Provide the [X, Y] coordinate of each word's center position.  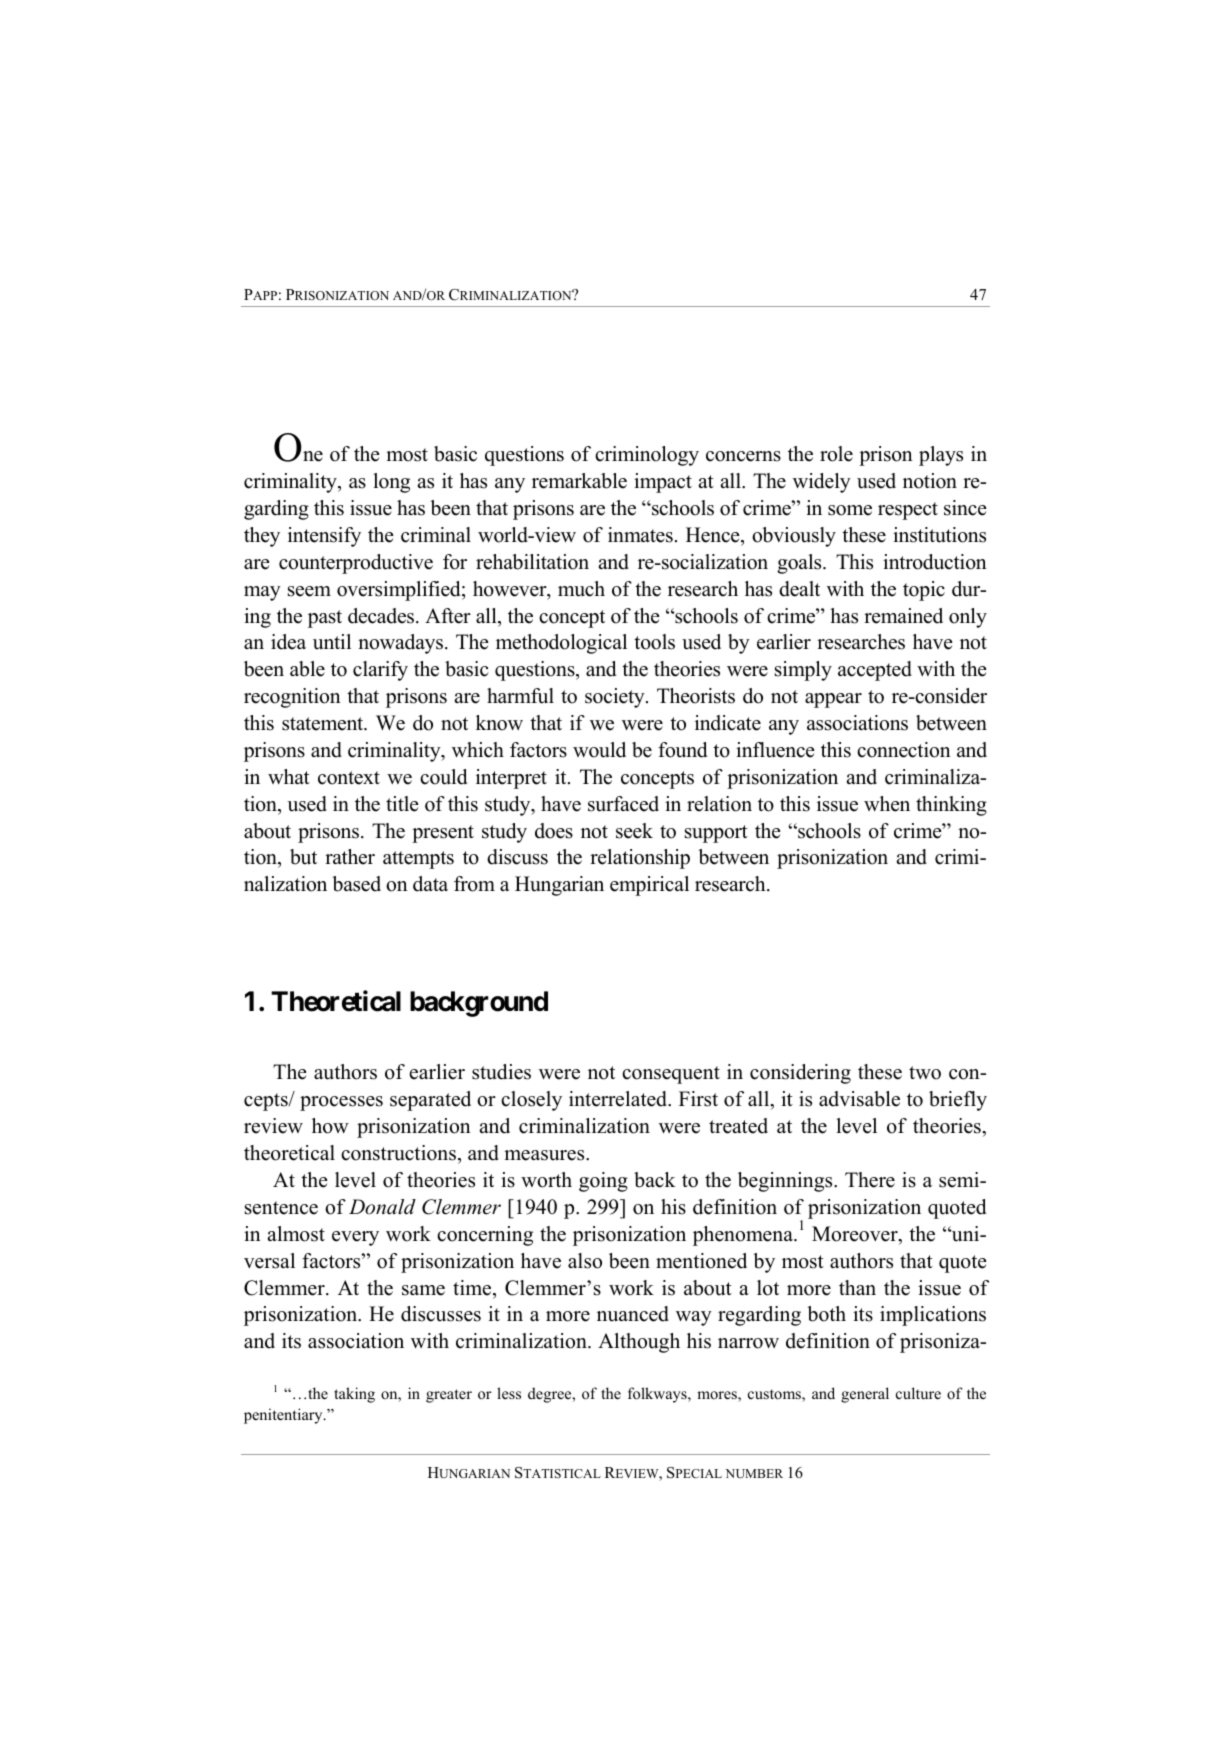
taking [354, 1395]
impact [663, 483]
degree [551, 1395]
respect [908, 511]
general [865, 1395]
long [391, 483]
